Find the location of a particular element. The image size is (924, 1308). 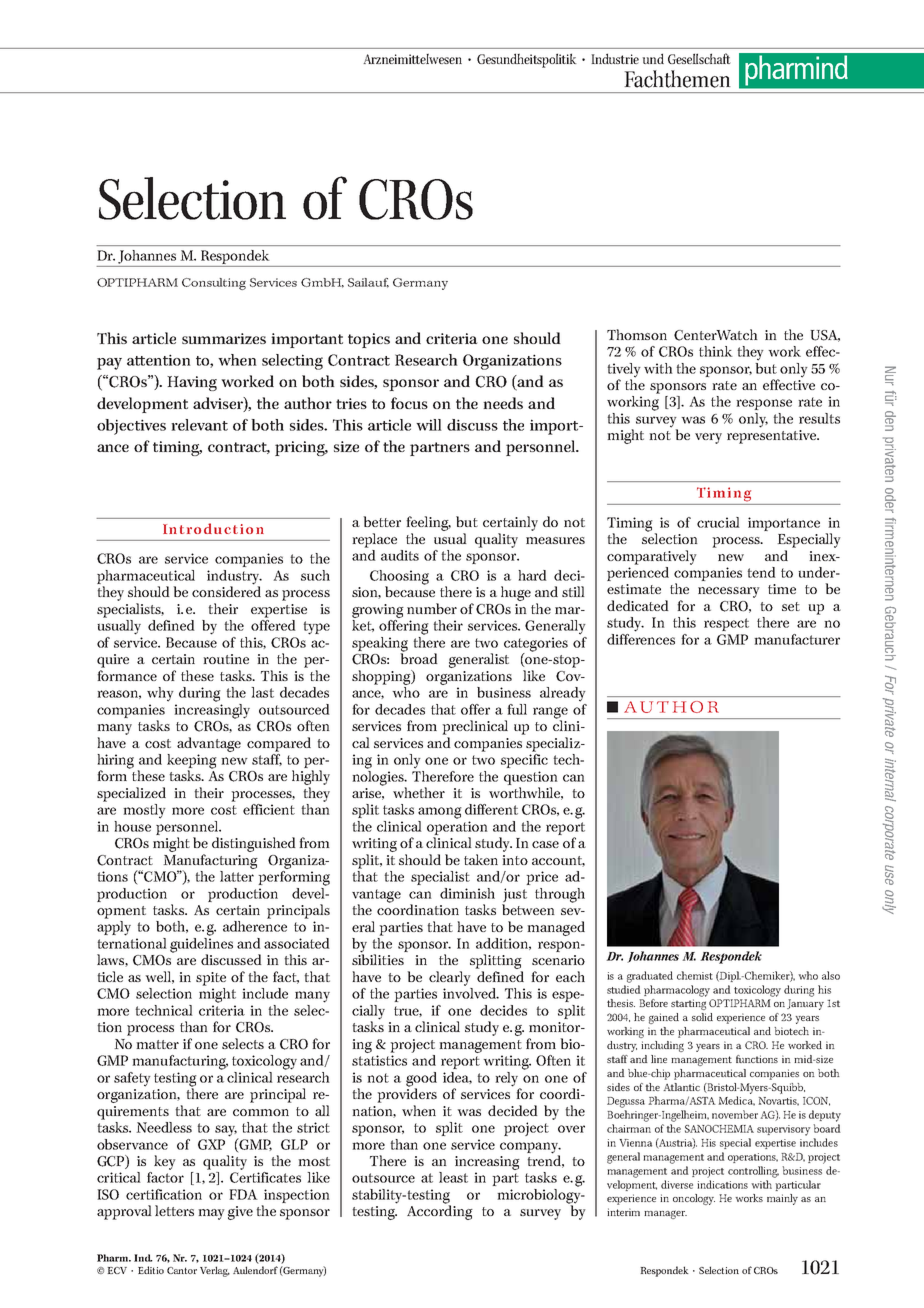

clearly is located at coordinates (450, 978).
